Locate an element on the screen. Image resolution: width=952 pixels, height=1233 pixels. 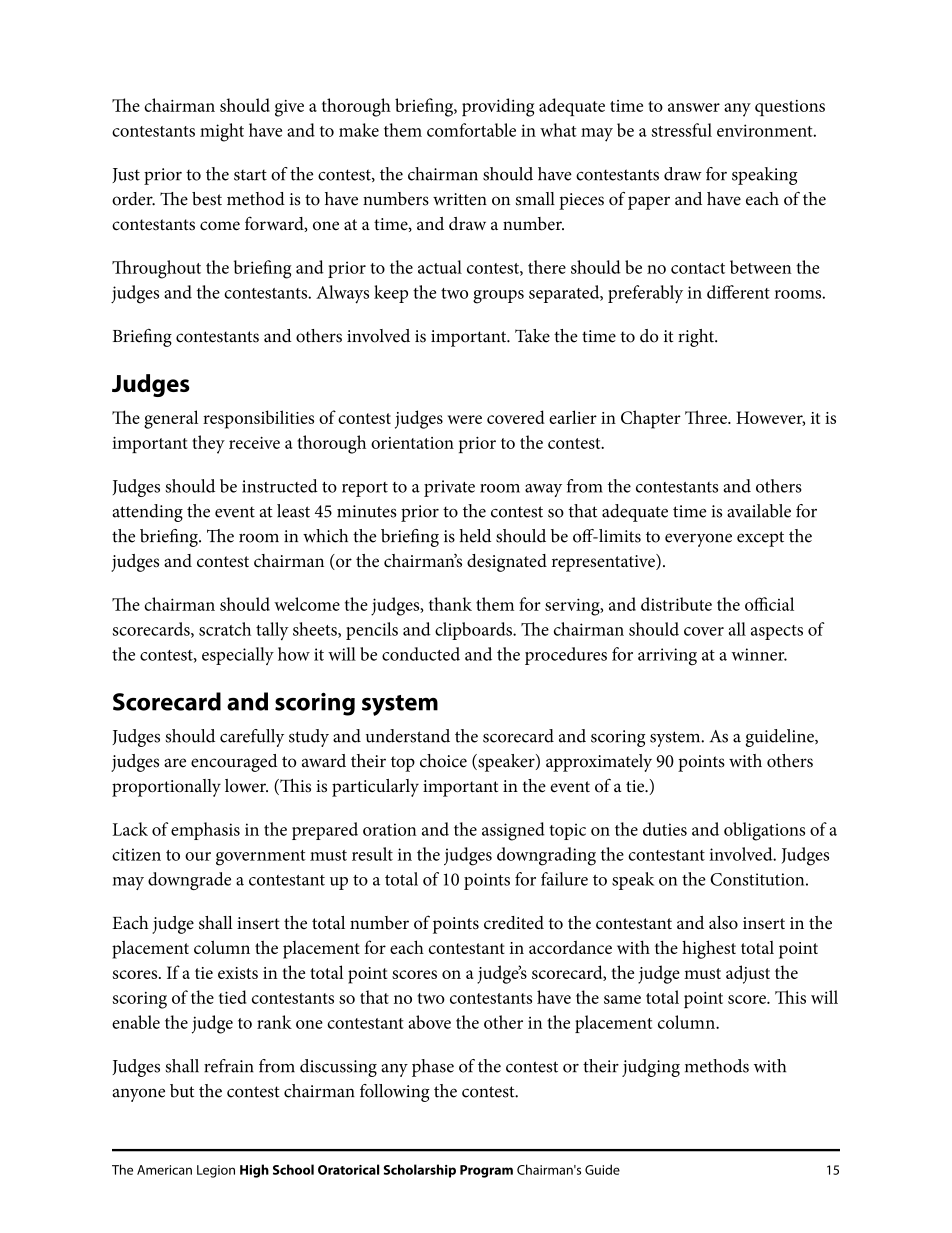
scratch is located at coordinates (225, 629).
